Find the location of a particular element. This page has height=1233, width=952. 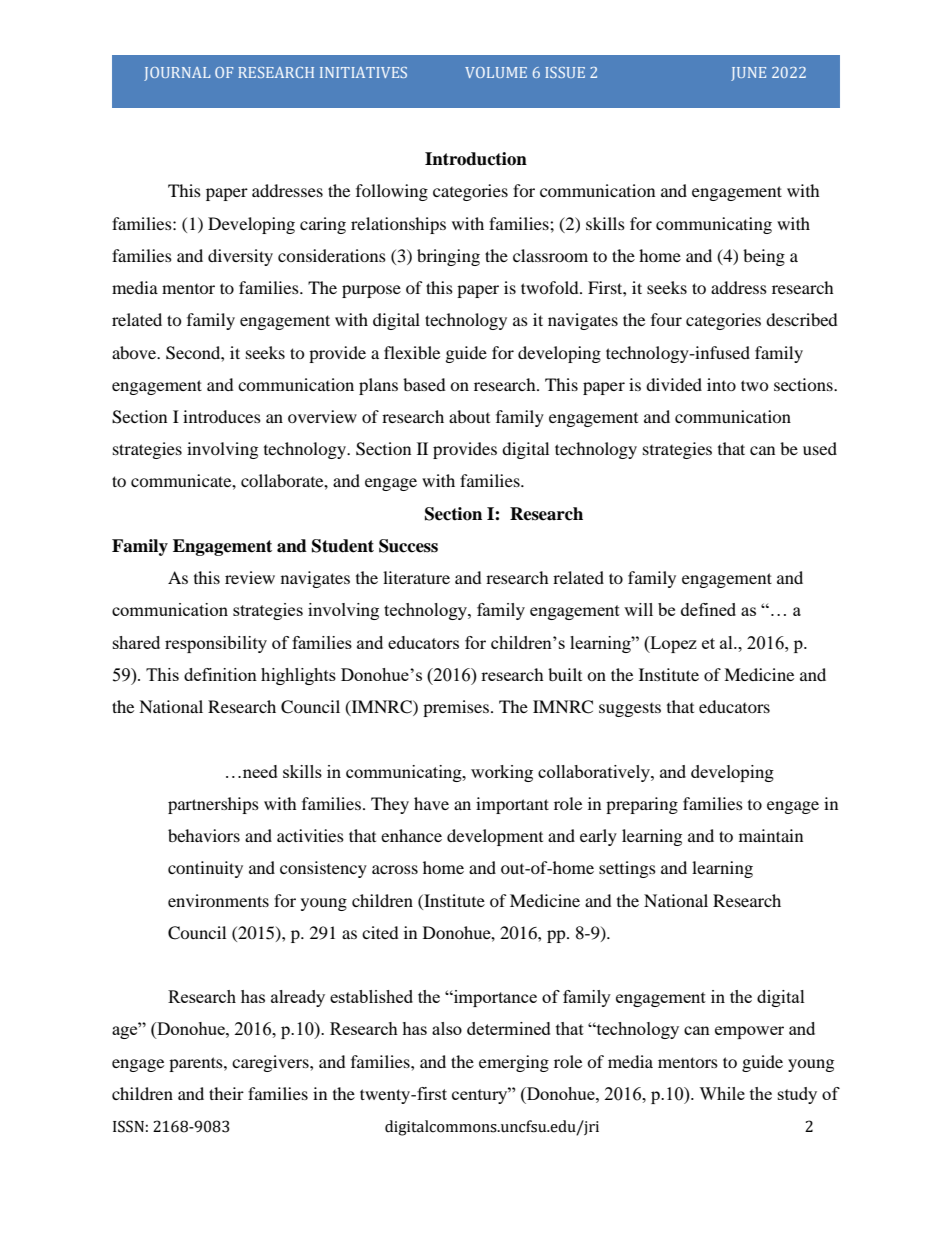

need is located at coordinates (259, 771).
